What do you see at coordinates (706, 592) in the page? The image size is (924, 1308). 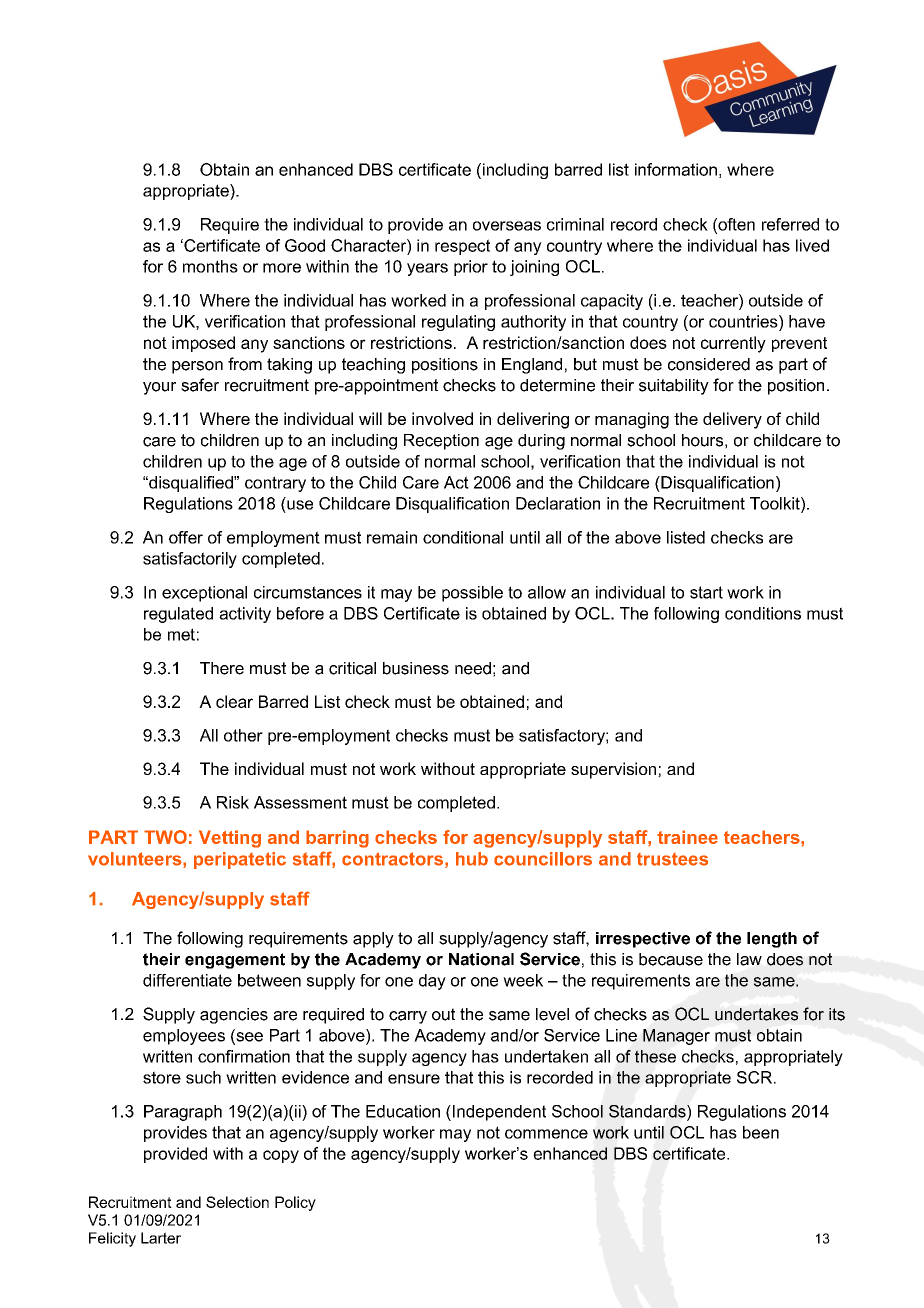 I see `start` at bounding box center [706, 592].
